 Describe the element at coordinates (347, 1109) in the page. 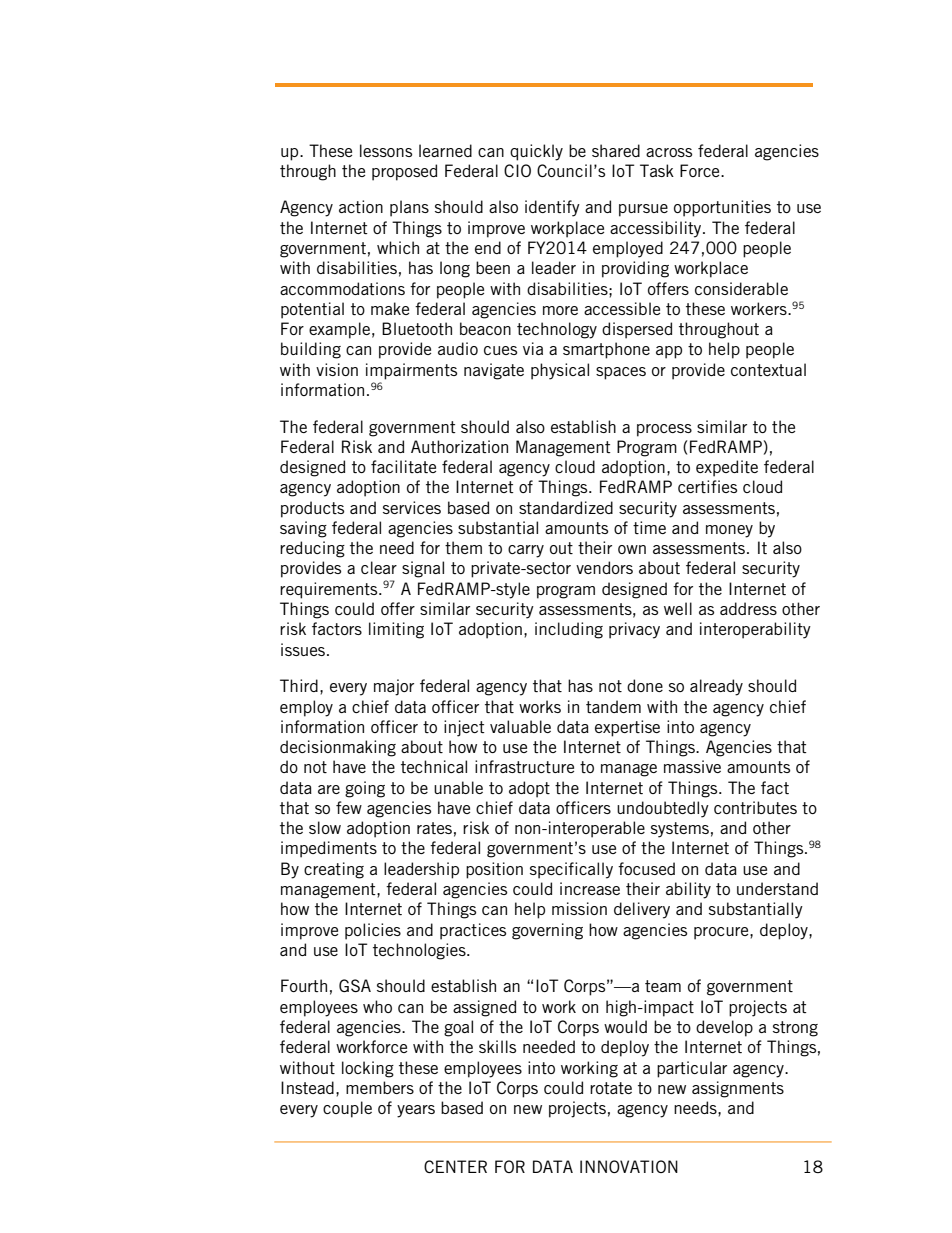

I see `couple` at that location.
